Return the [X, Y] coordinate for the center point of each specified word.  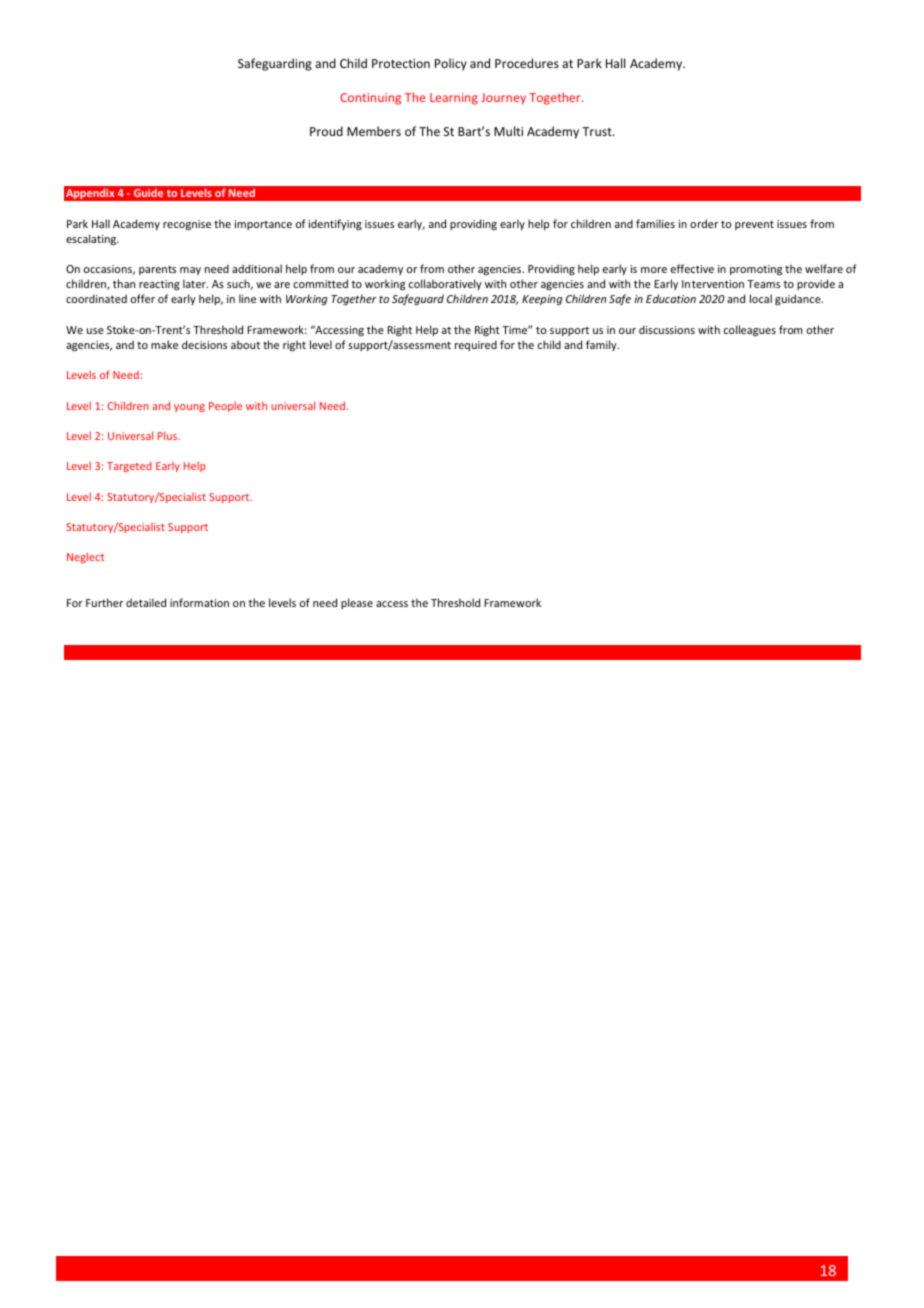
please [357, 603]
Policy [451, 64]
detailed [146, 602]
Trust [598, 131]
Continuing [370, 99]
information [199, 602]
